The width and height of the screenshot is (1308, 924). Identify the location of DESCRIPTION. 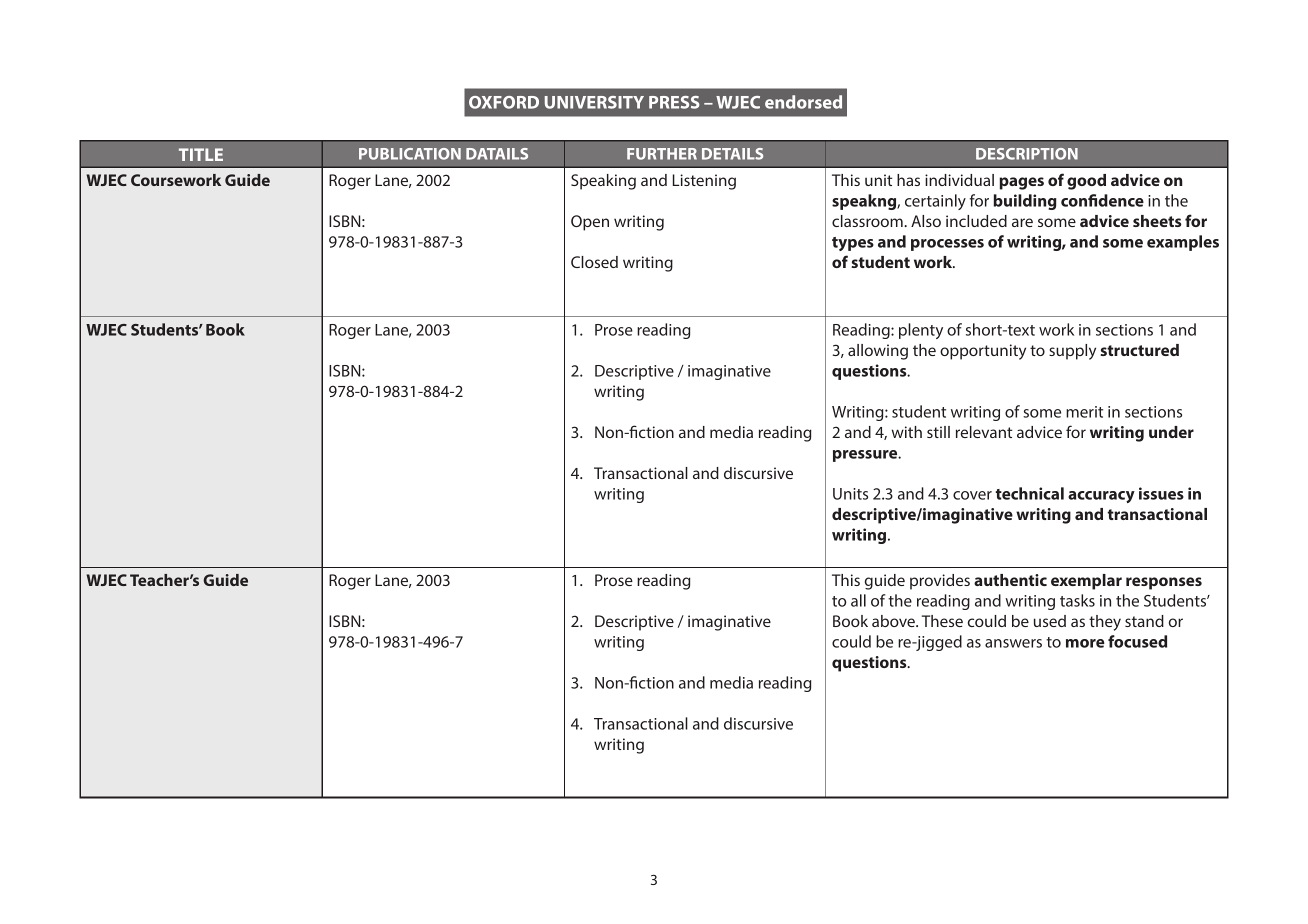
(1027, 154).
